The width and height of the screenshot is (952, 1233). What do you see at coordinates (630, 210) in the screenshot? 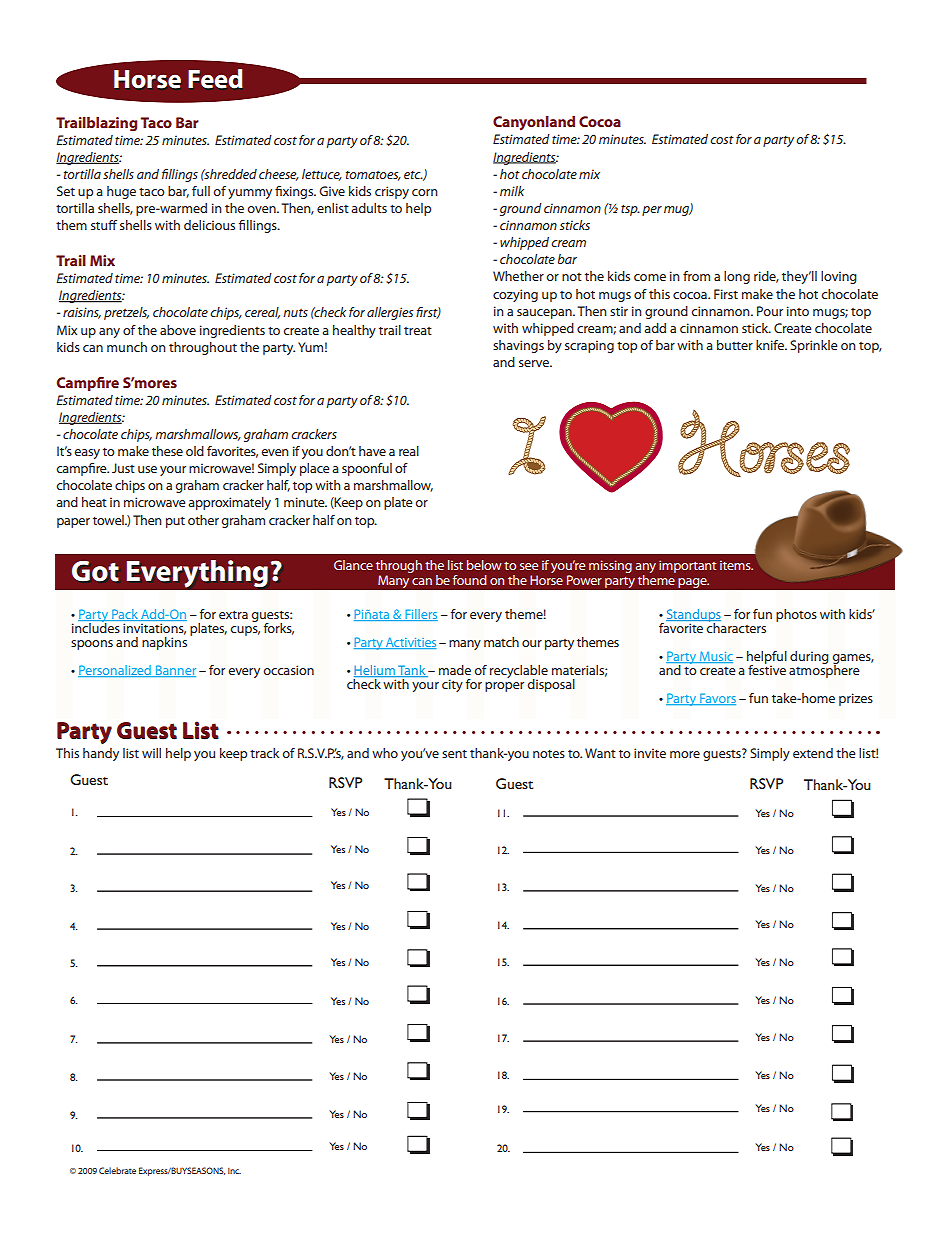
I see `tsp` at bounding box center [630, 210].
